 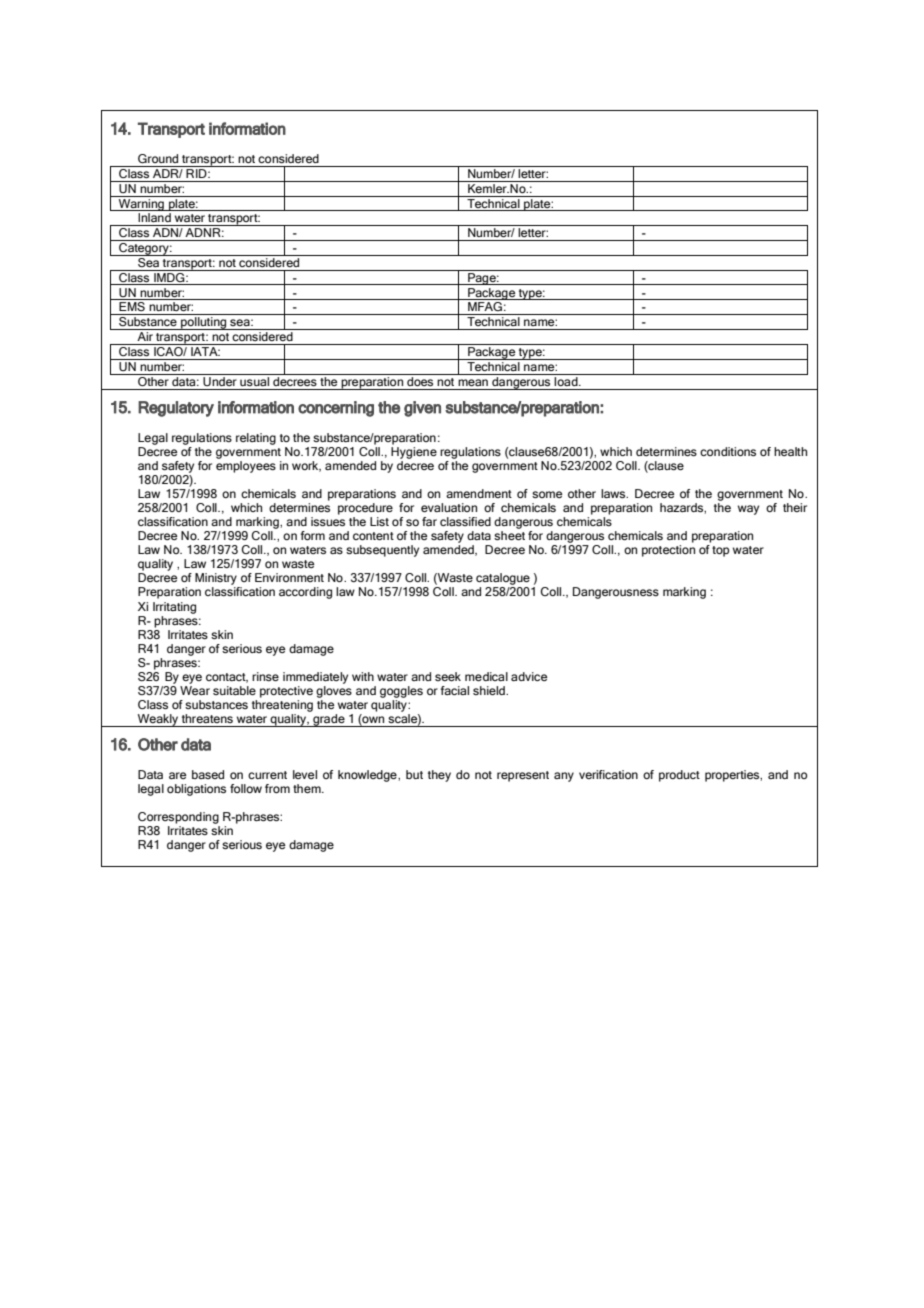 I want to click on Ground, so click(x=158, y=158).
